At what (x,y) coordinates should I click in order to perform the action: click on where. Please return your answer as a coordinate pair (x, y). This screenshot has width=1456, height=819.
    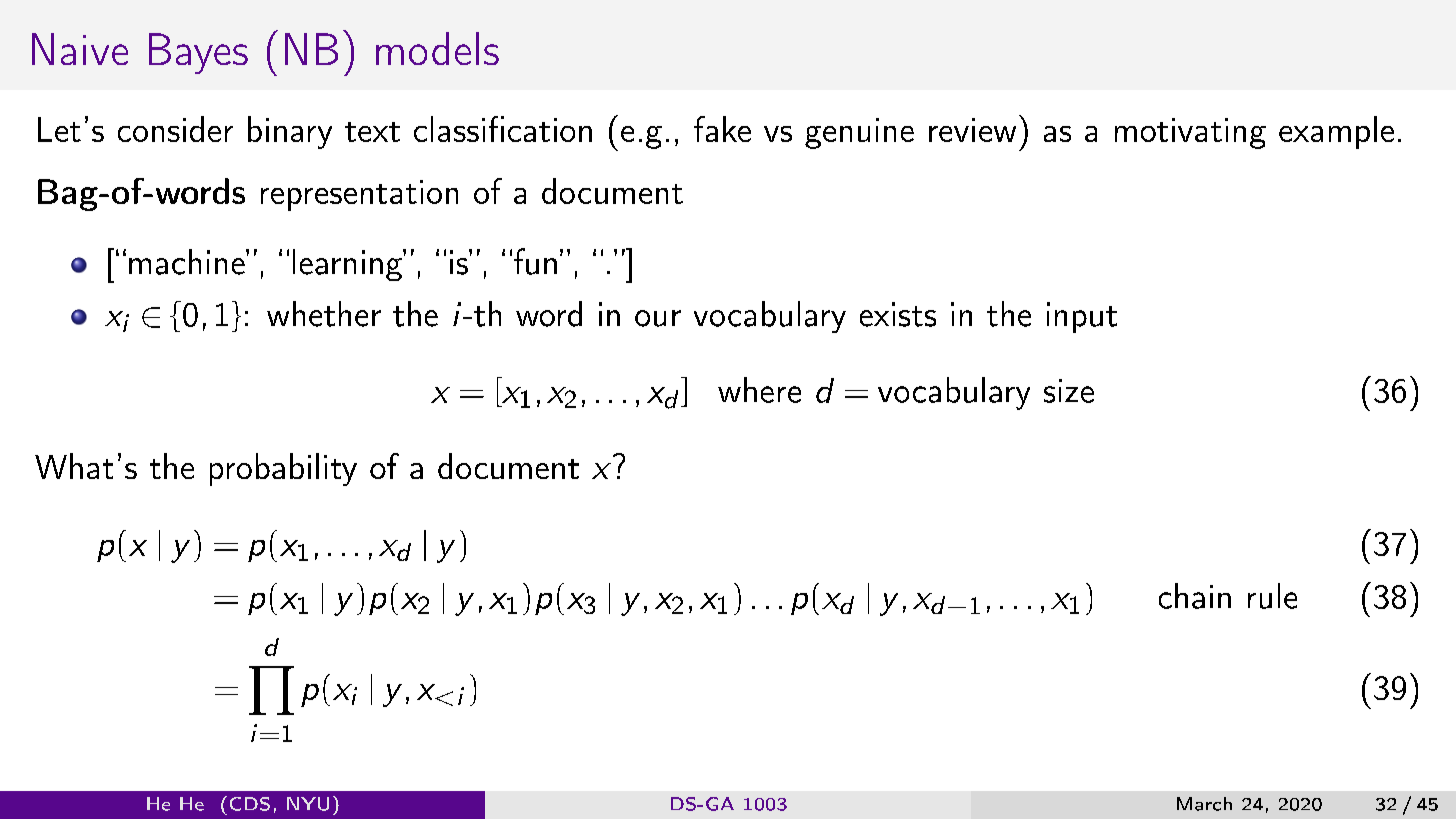
    Looking at the image, I should click on (759, 390).
